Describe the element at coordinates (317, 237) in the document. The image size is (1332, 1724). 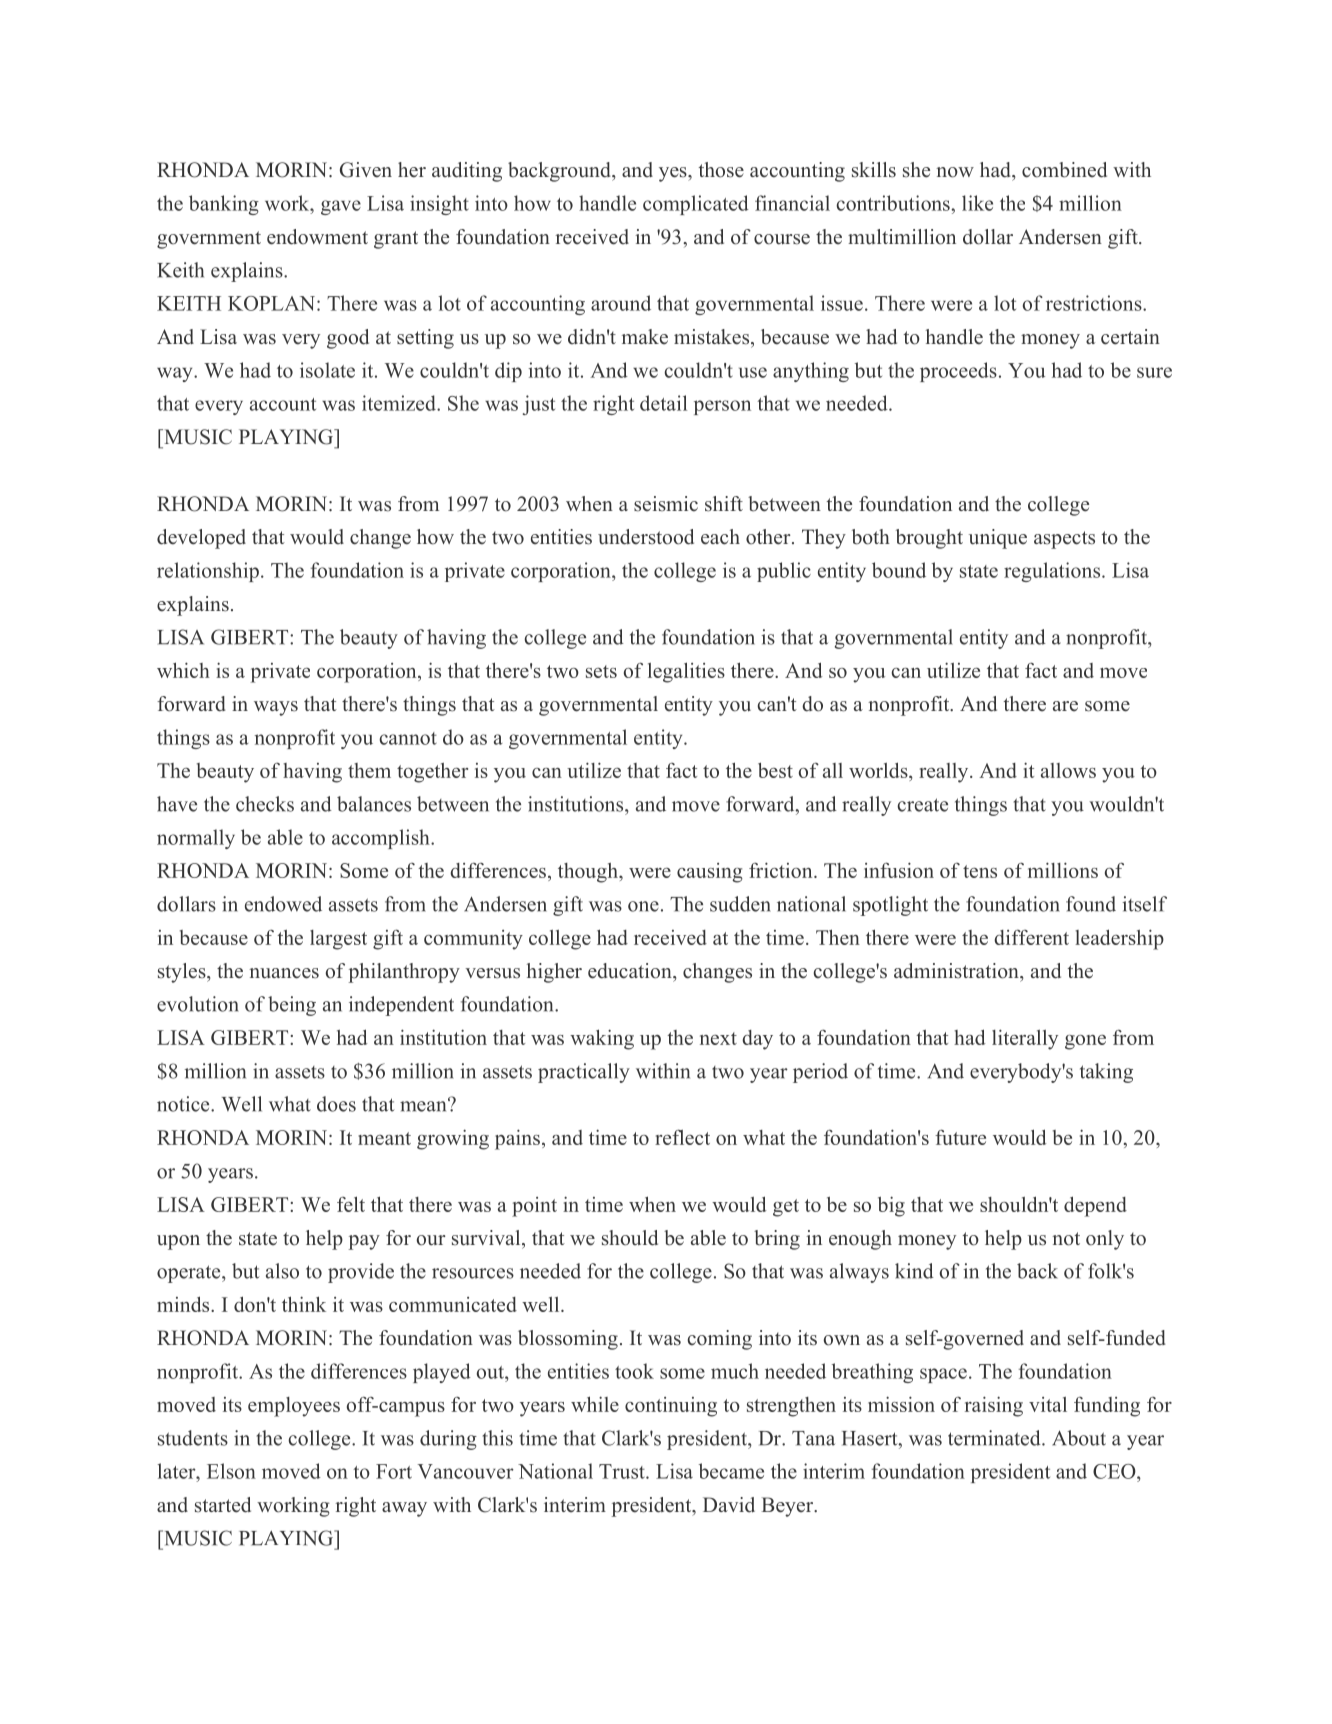
I see `endowment` at that location.
